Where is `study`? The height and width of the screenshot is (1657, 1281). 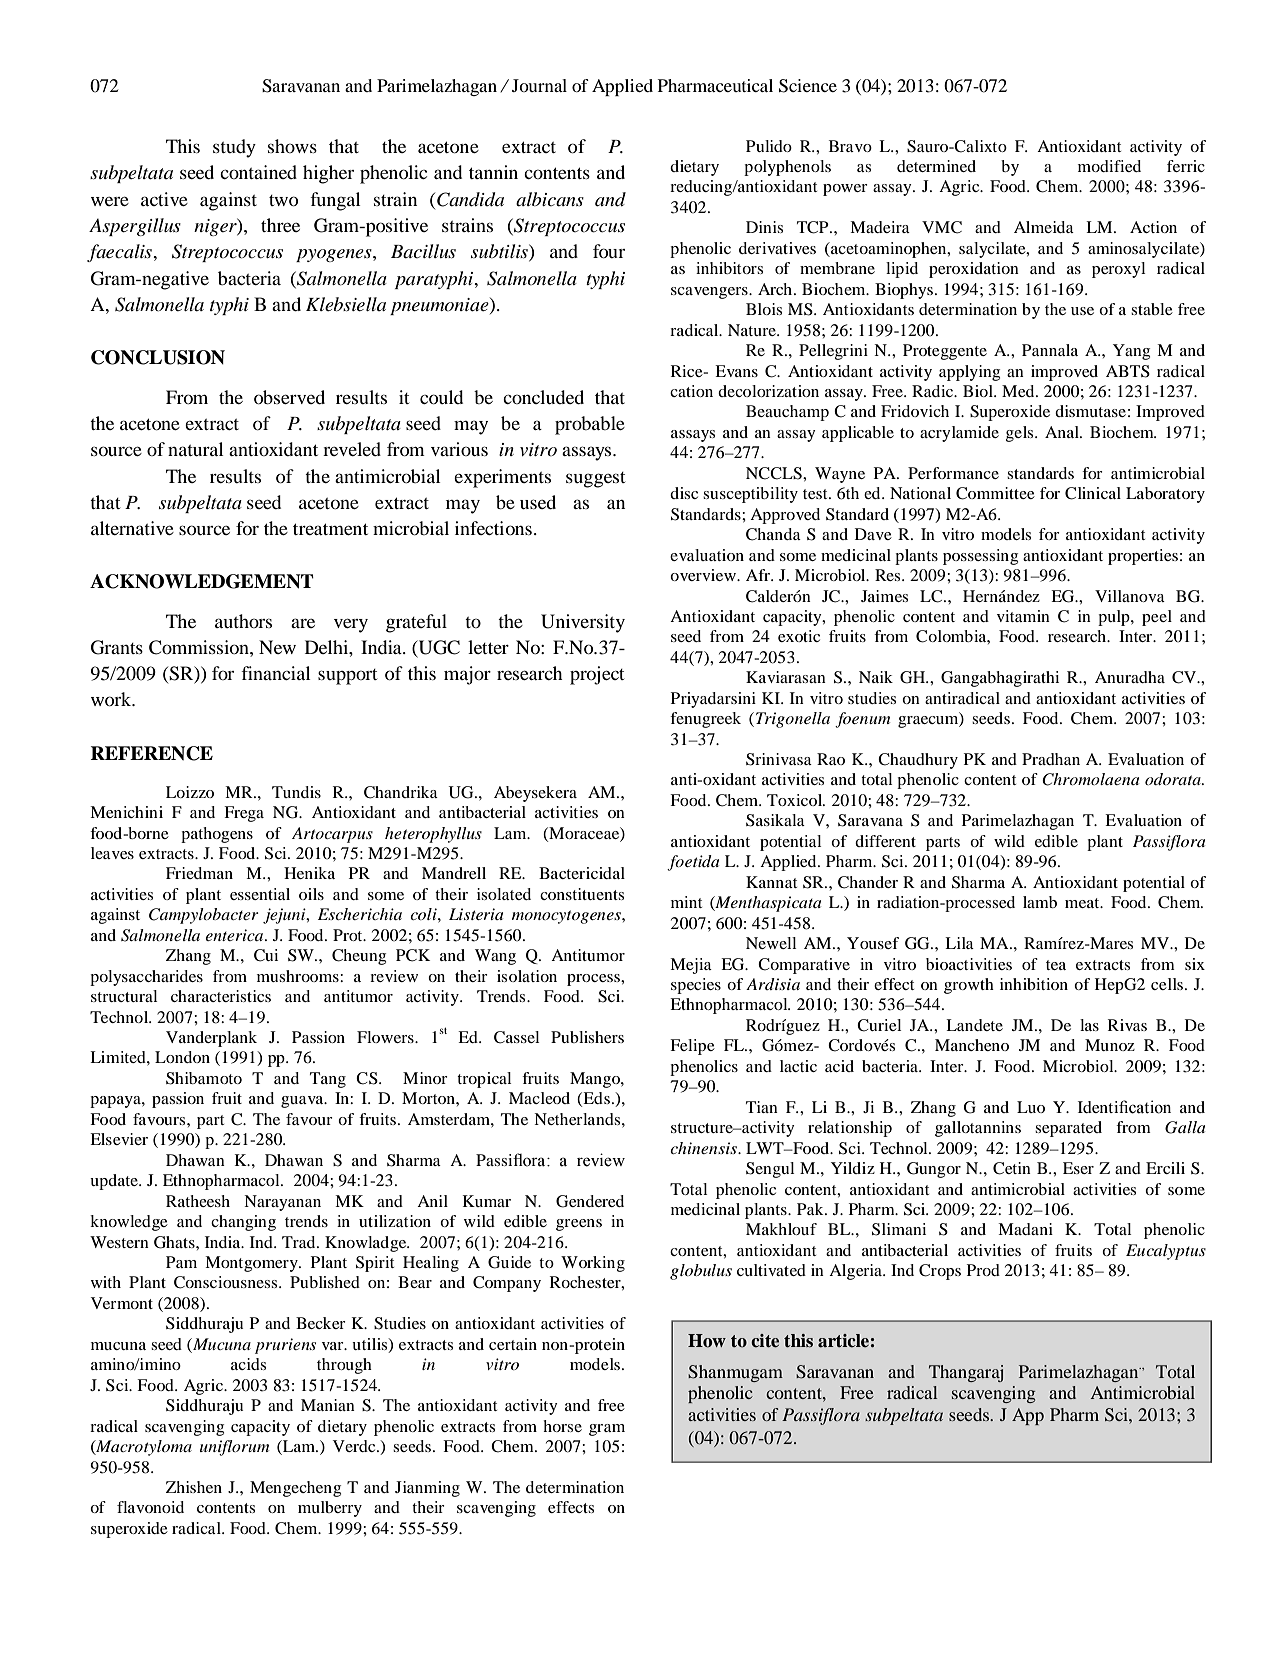
study is located at coordinates (234, 148).
